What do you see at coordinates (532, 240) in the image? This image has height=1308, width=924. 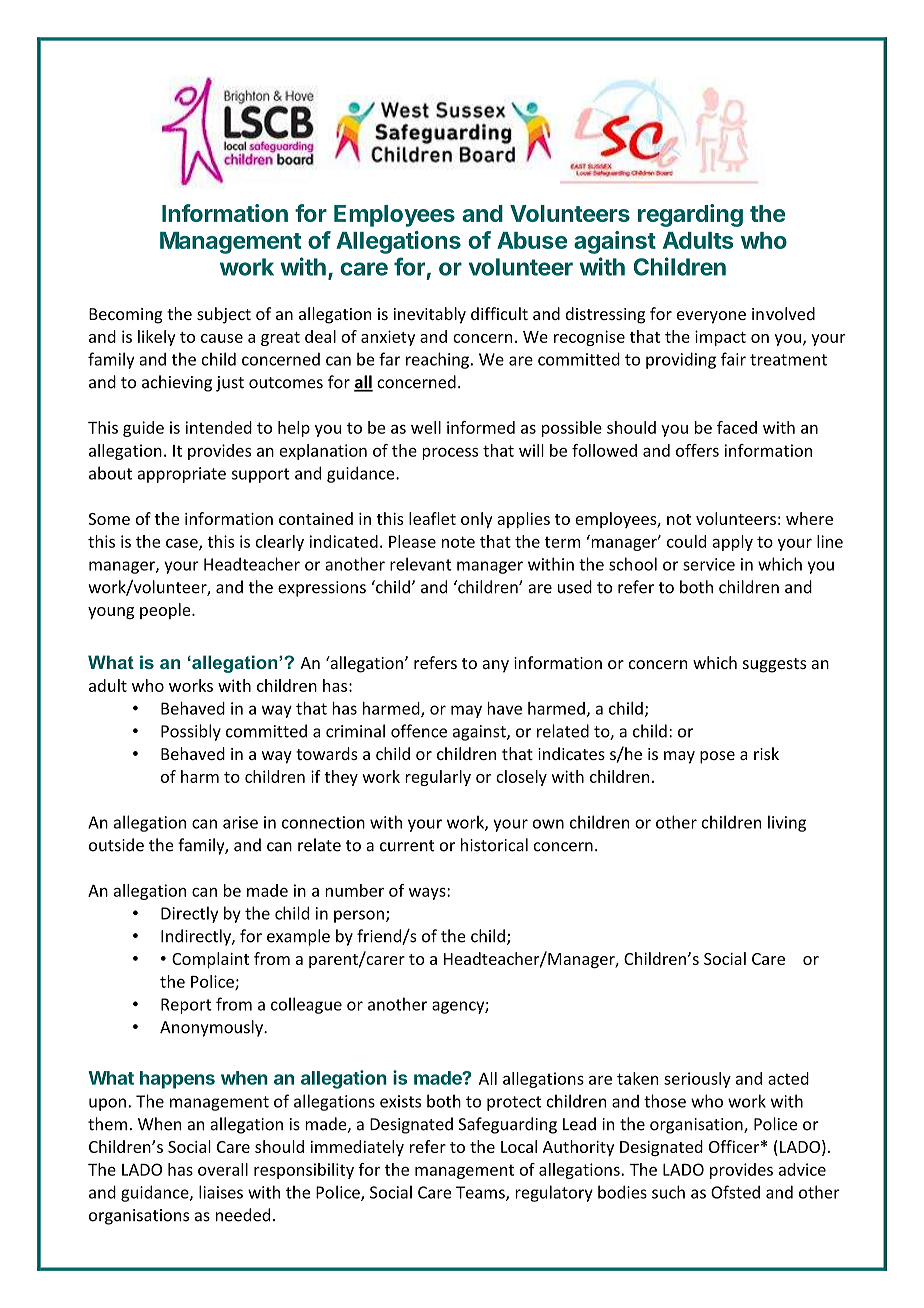 I see `Abuse` at bounding box center [532, 240].
